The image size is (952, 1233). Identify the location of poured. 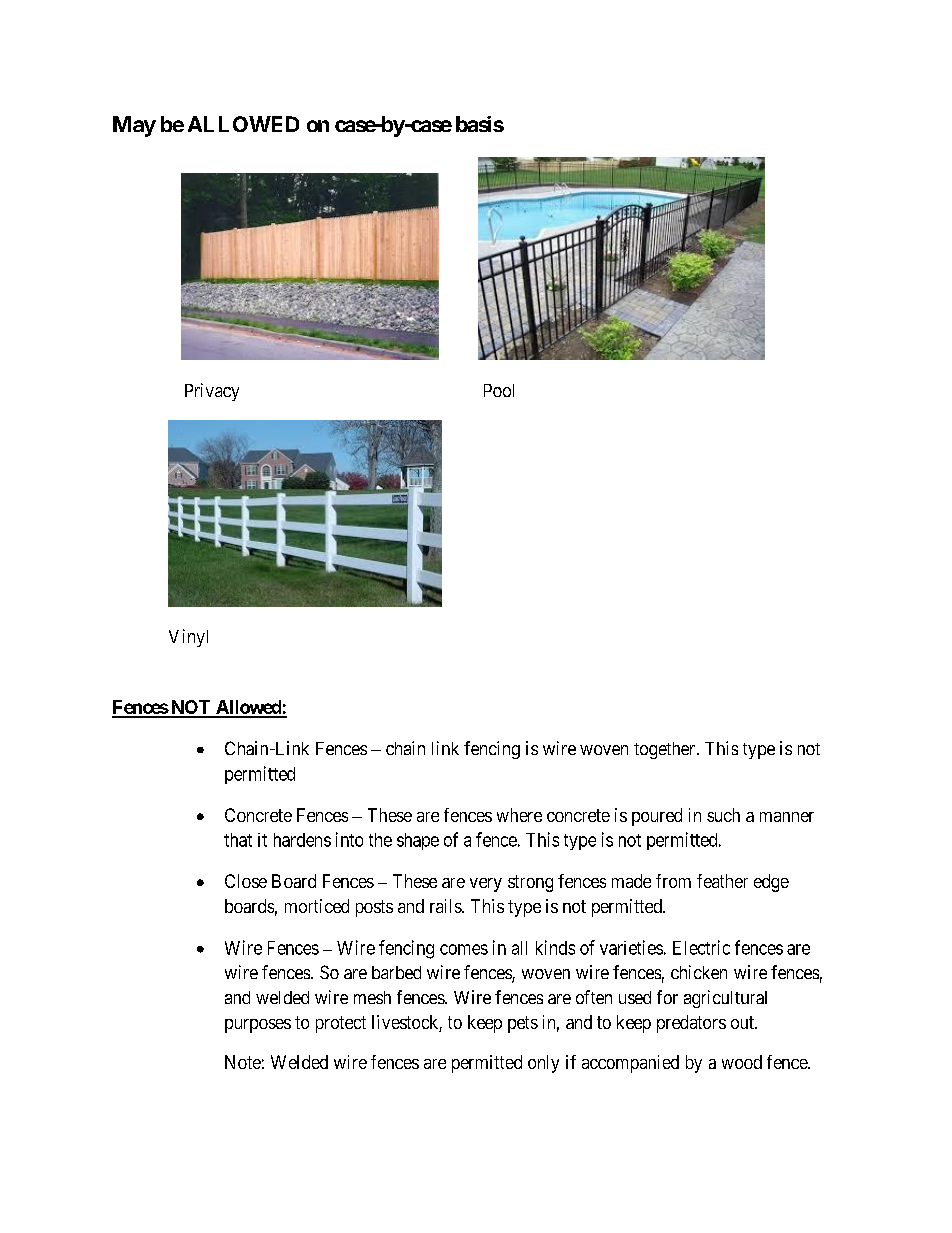
(657, 817).
